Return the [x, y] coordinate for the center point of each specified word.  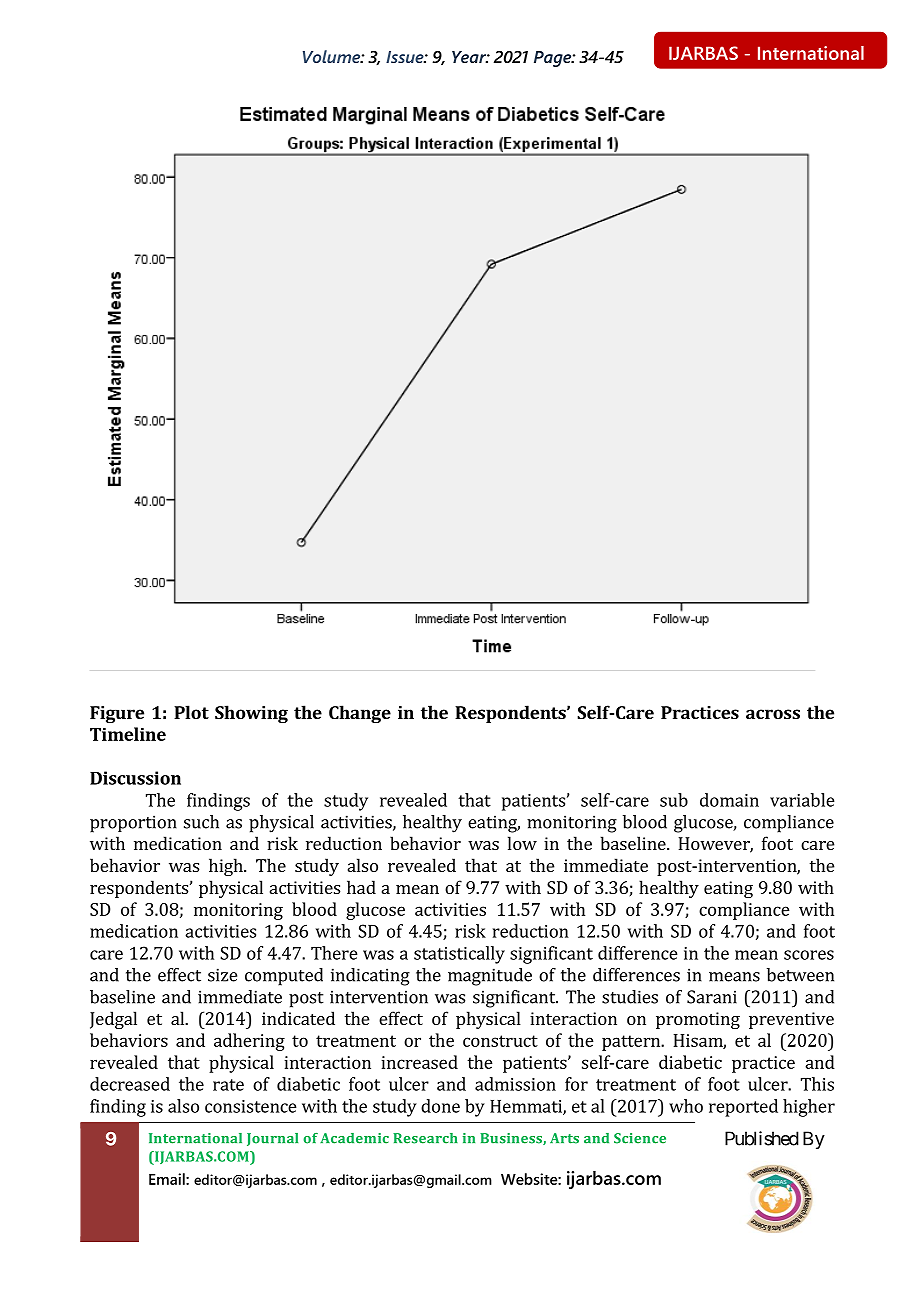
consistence [251, 1106]
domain [729, 800]
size [222, 975]
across [773, 714]
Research [425, 1138]
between [800, 975]
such [201, 822]
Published [762, 1138]
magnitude [490, 977]
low [522, 843]
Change [360, 714]
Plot [191, 712]
